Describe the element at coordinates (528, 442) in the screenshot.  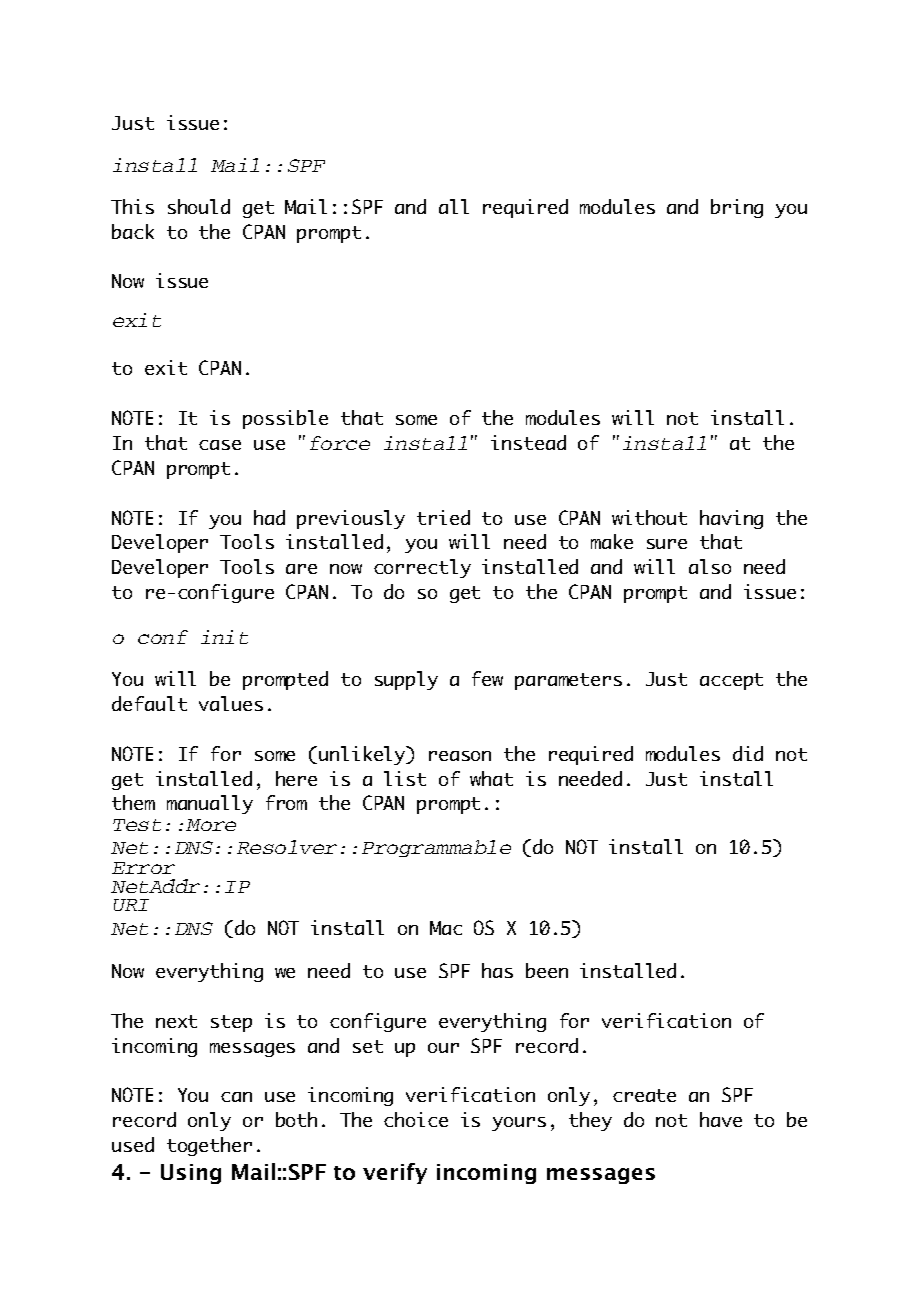
I see `instead` at that location.
